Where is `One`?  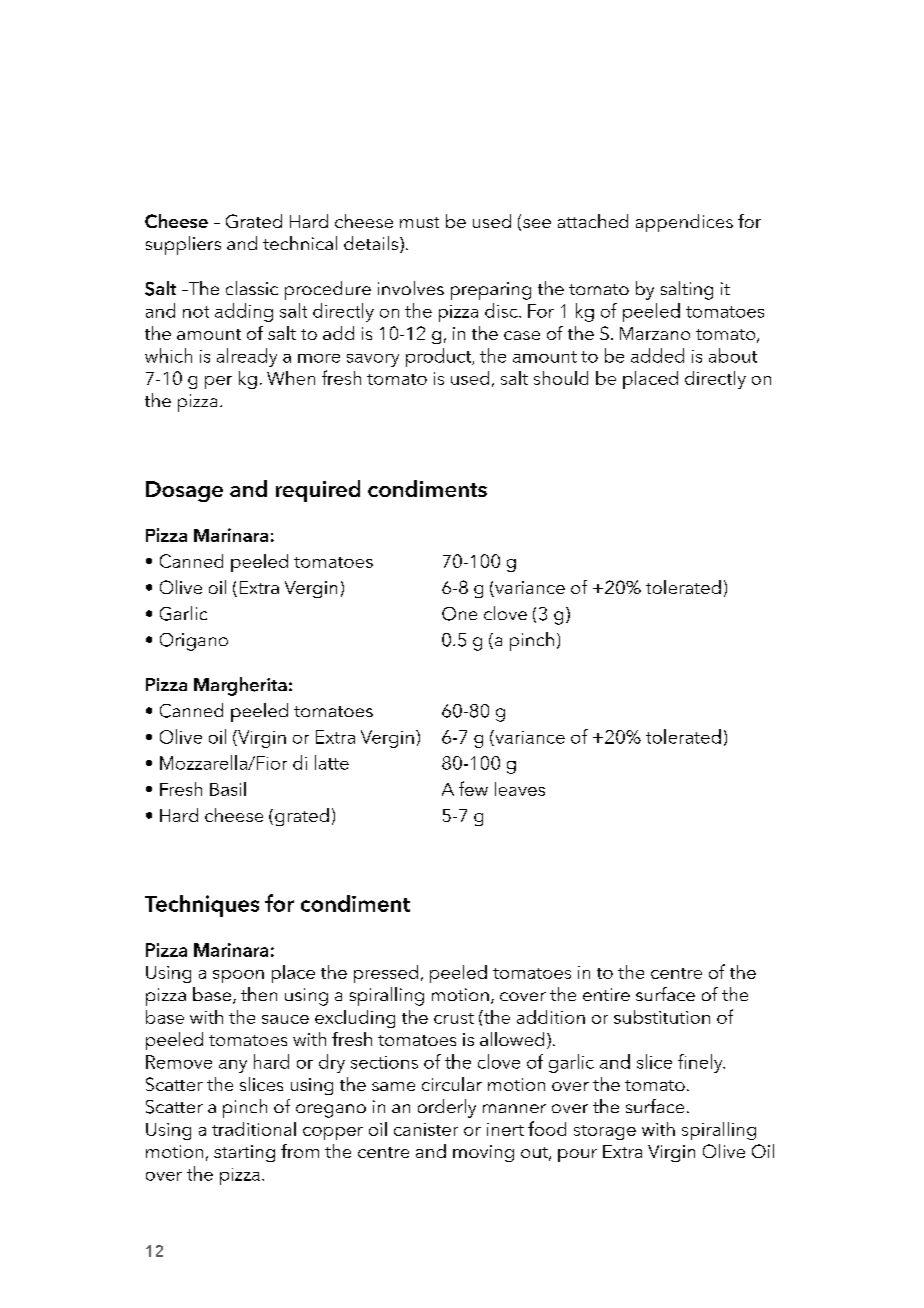 One is located at coordinates (459, 614).
